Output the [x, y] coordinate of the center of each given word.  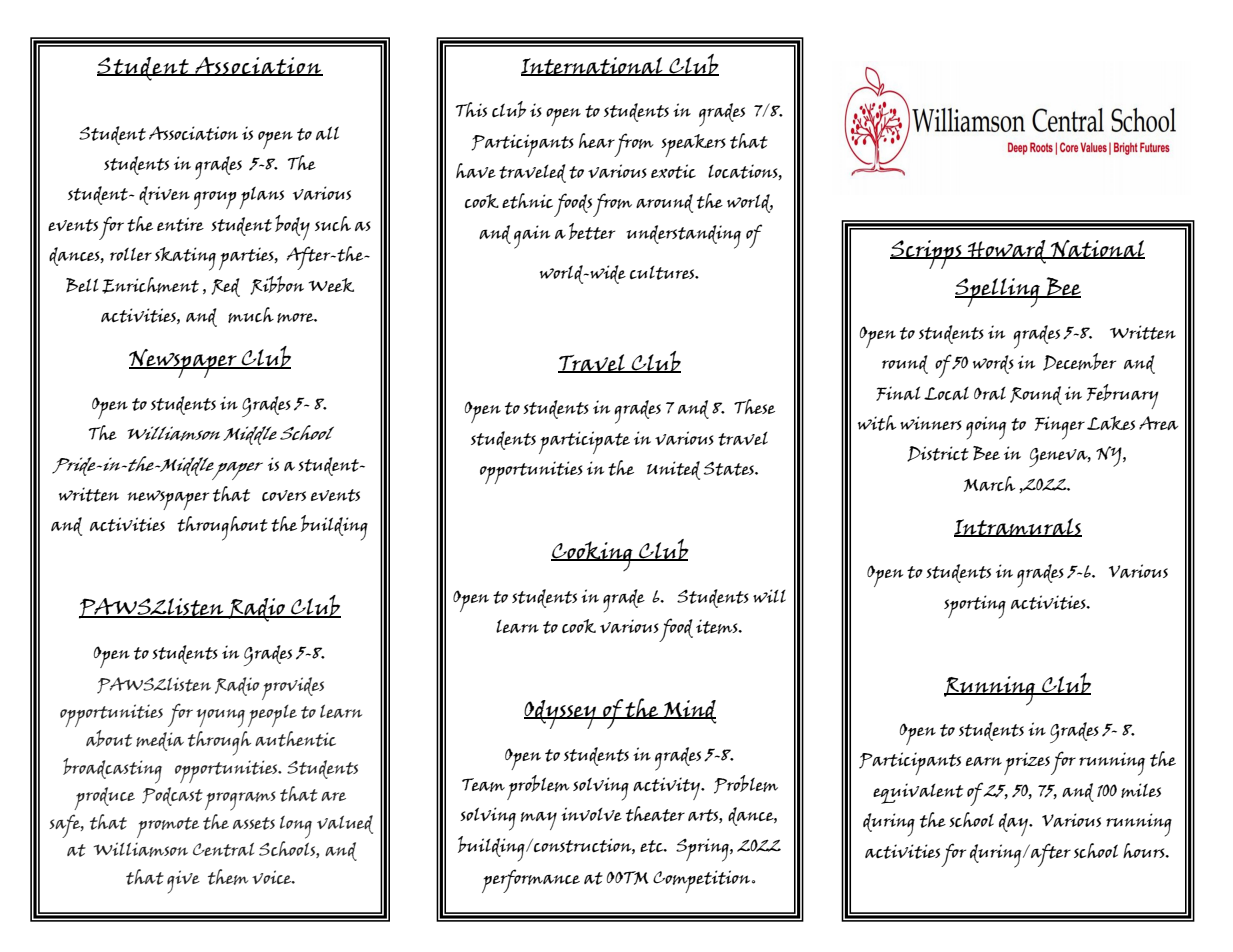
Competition [703, 881]
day [1014, 824]
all [327, 133]
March [989, 484]
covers [284, 495]
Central [223, 849]
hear [597, 140]
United [673, 470]
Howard [1007, 252]
